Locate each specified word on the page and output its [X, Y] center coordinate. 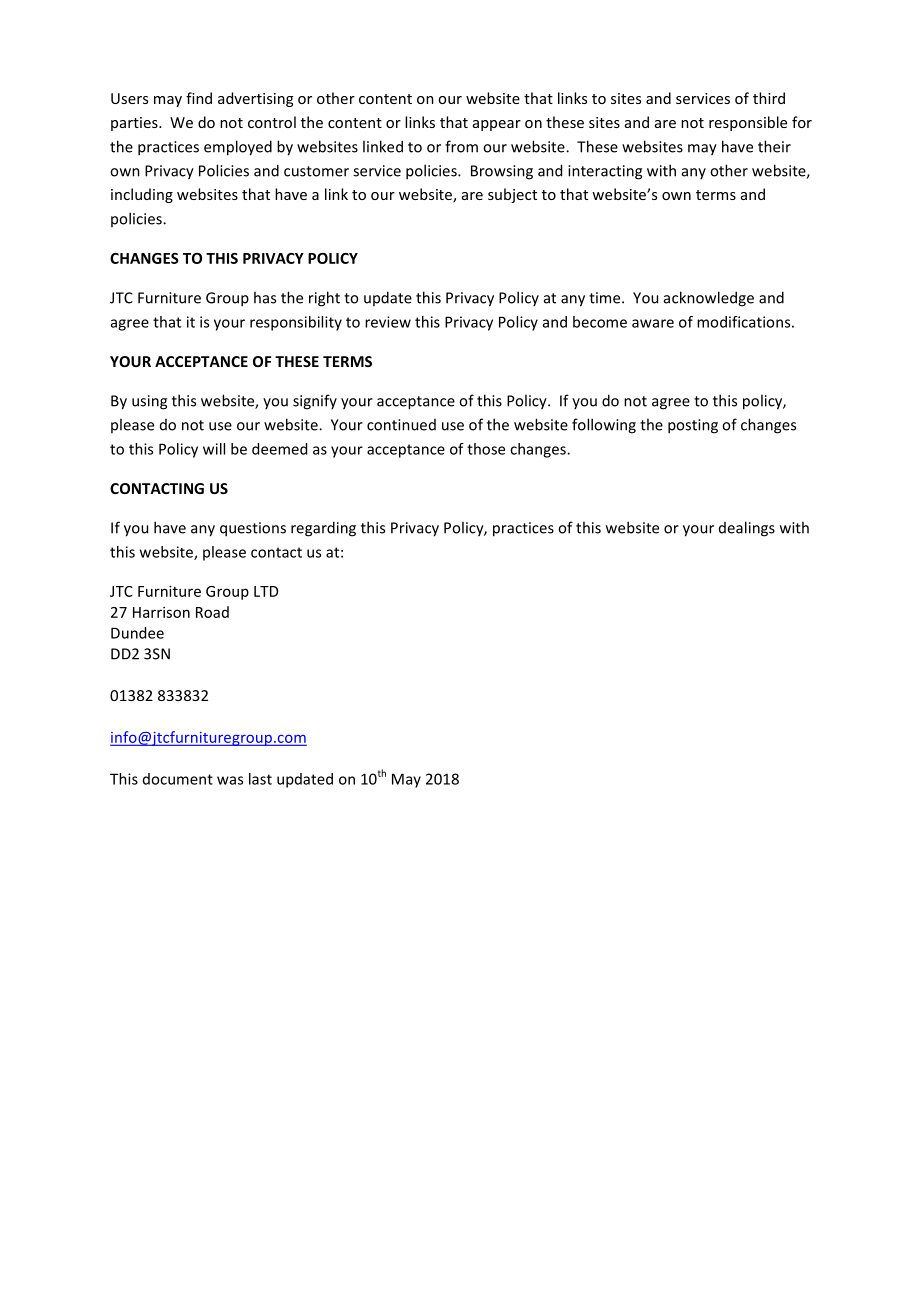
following [604, 426]
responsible [748, 123]
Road [212, 612]
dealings [747, 529]
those [486, 449]
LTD [266, 591]
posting [693, 426]
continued [401, 425]
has [265, 297]
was [230, 780]
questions [253, 529]
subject [512, 195]
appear [497, 125]
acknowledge [709, 299]
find [199, 98]
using [149, 402]
